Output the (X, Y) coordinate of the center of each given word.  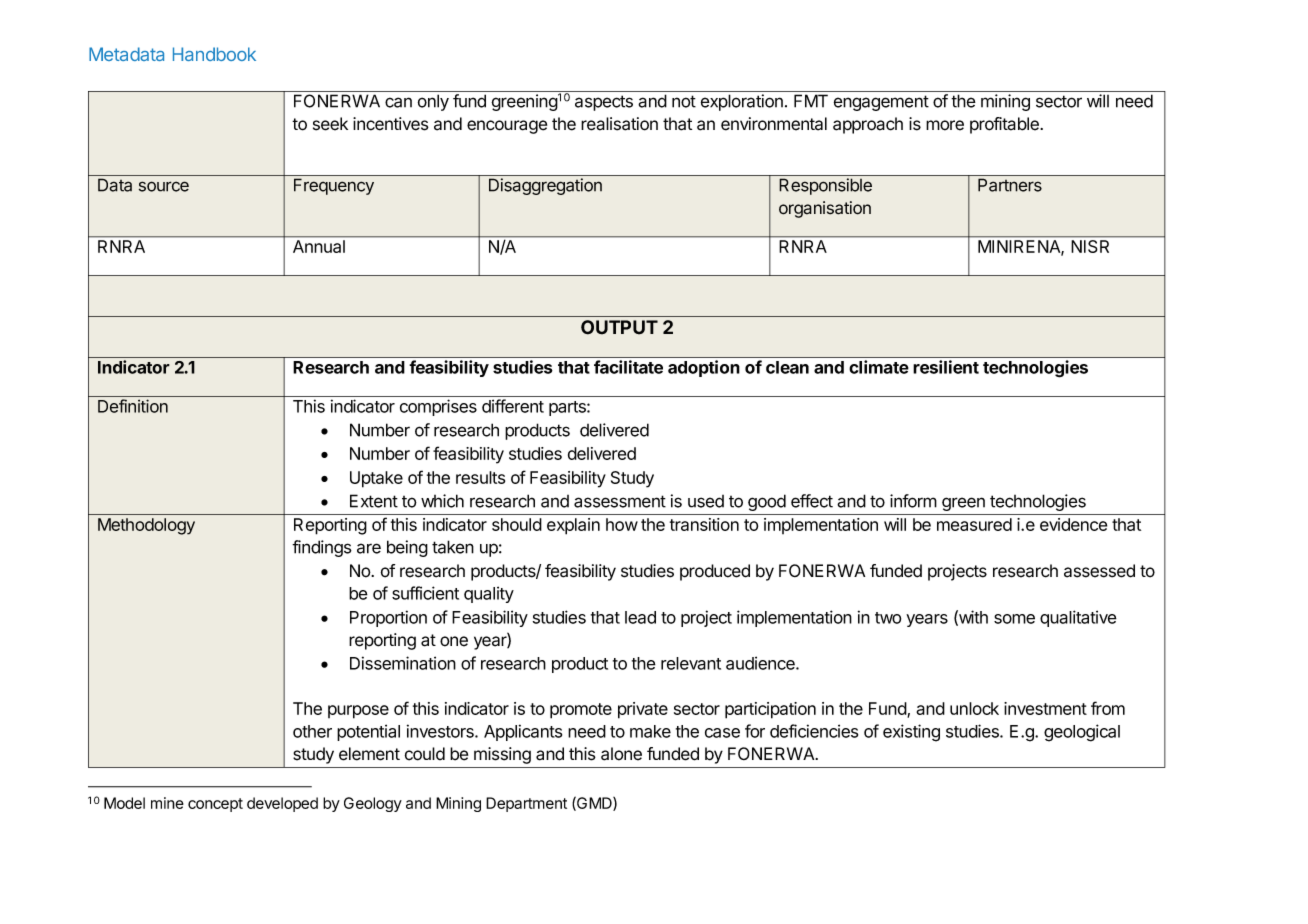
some (1014, 619)
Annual (319, 246)
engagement (881, 103)
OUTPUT (619, 327)
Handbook (214, 54)
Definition (133, 406)
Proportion (388, 618)
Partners (1010, 185)
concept (215, 805)
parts (568, 408)
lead (640, 617)
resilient (946, 367)
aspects (604, 103)
